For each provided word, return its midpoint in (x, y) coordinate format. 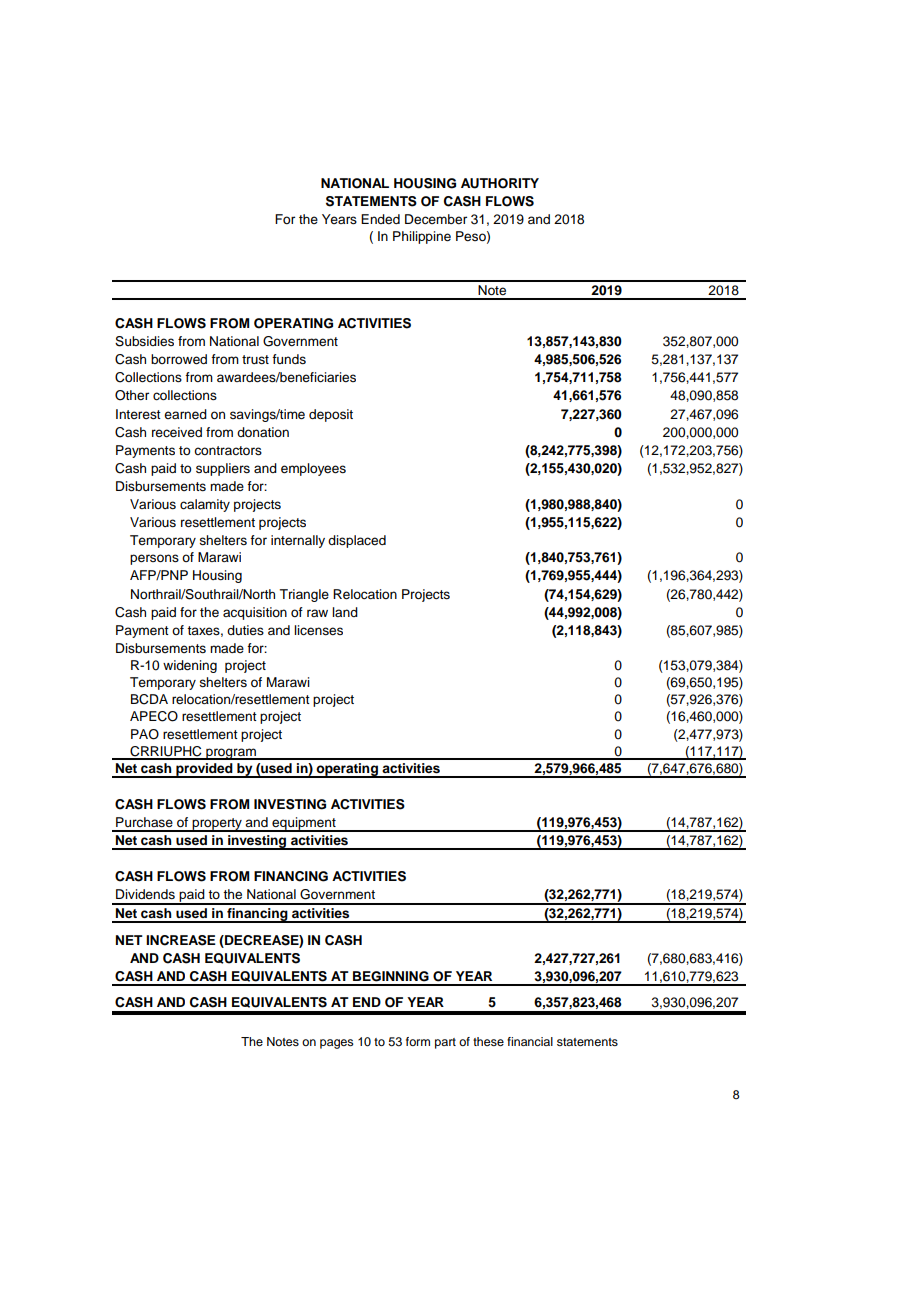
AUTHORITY (500, 183)
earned (185, 414)
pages (337, 1044)
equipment (304, 824)
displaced (357, 541)
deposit (331, 415)
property (217, 825)
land (345, 612)
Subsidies (144, 341)
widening (190, 666)
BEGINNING (391, 976)
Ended (380, 219)
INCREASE (181, 940)
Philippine (422, 237)
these (488, 1041)
